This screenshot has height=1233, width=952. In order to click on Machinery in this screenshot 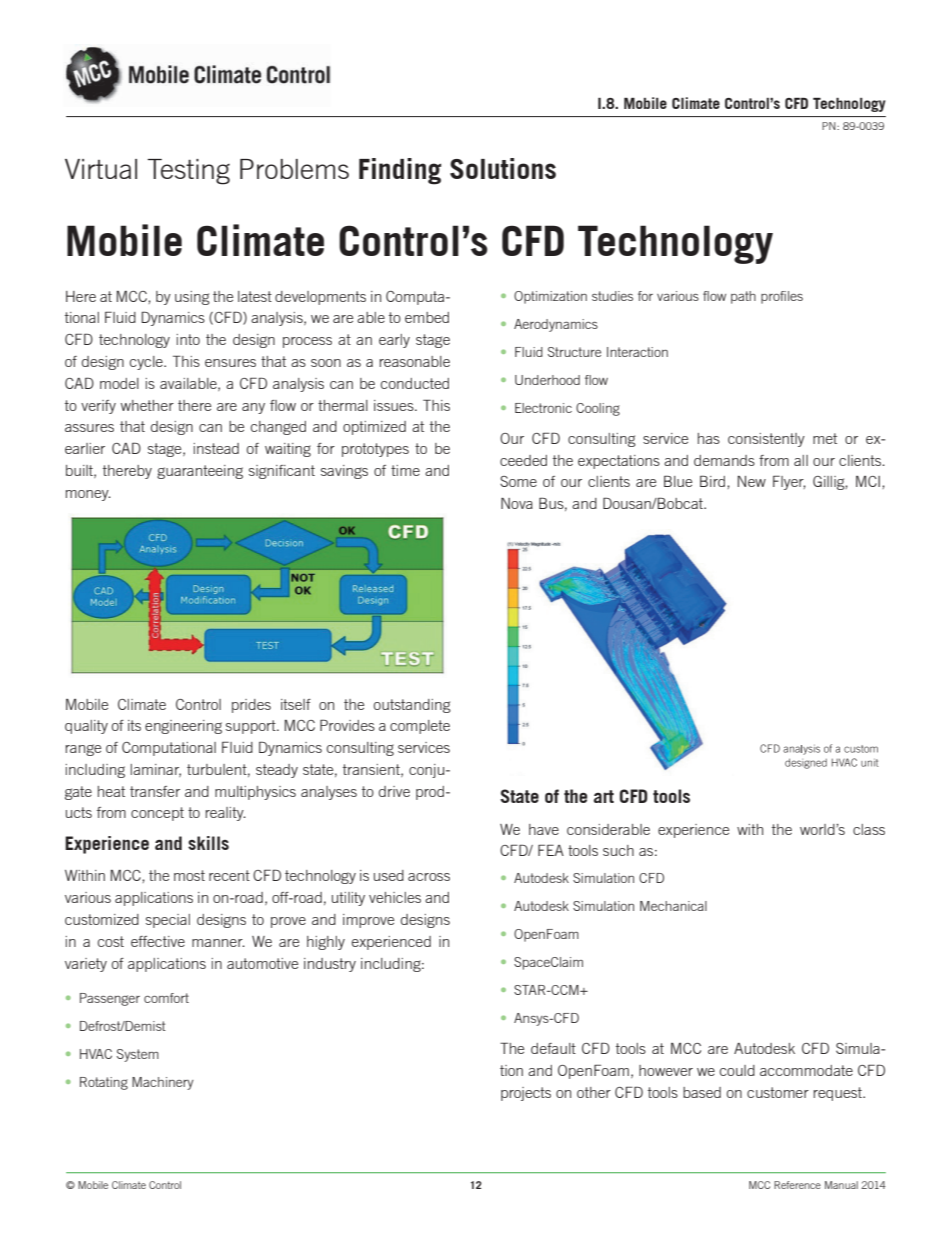, I will do `click(163, 1083)`.
